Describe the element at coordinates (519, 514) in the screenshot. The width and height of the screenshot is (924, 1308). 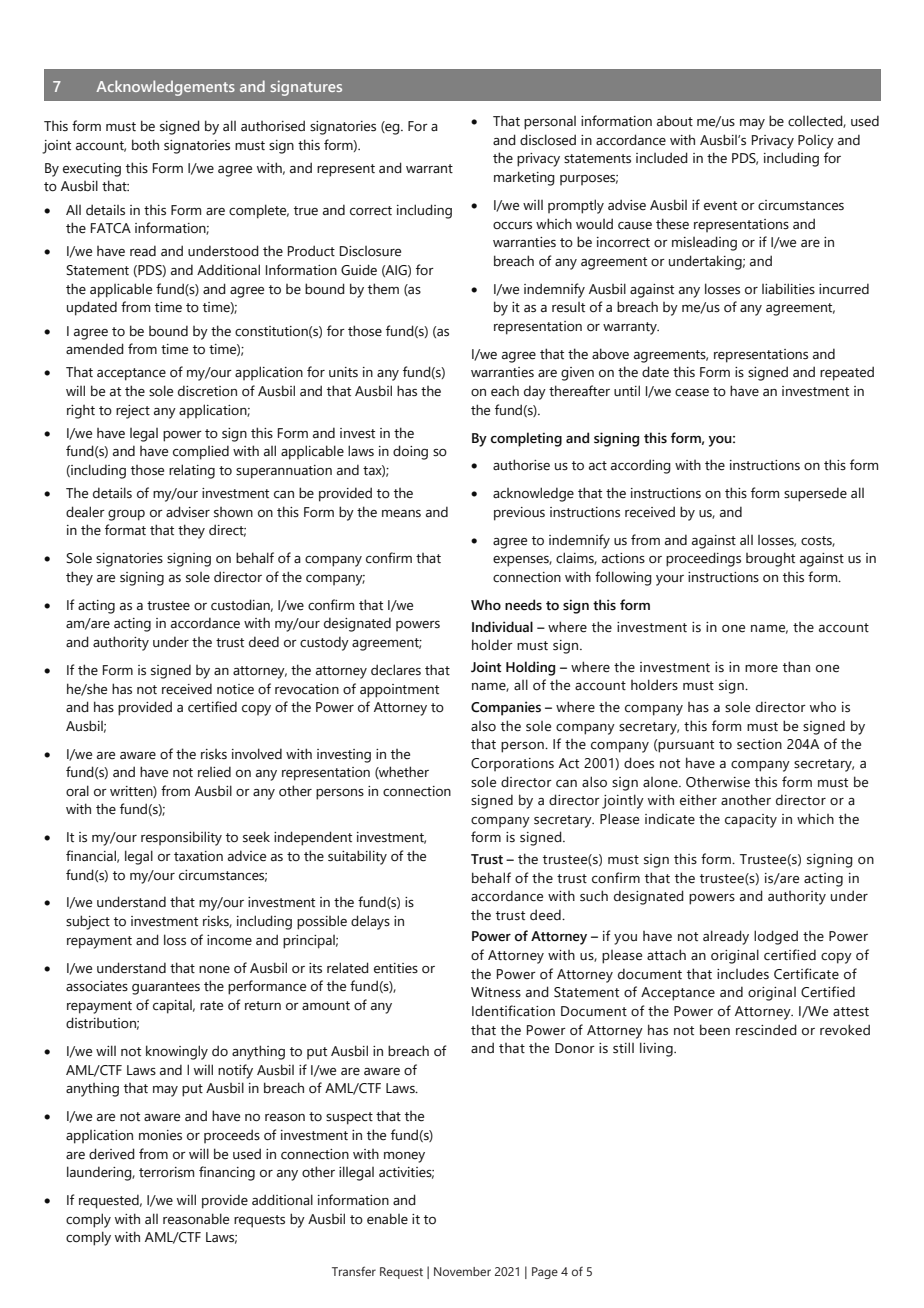
I see `previous` at that location.
